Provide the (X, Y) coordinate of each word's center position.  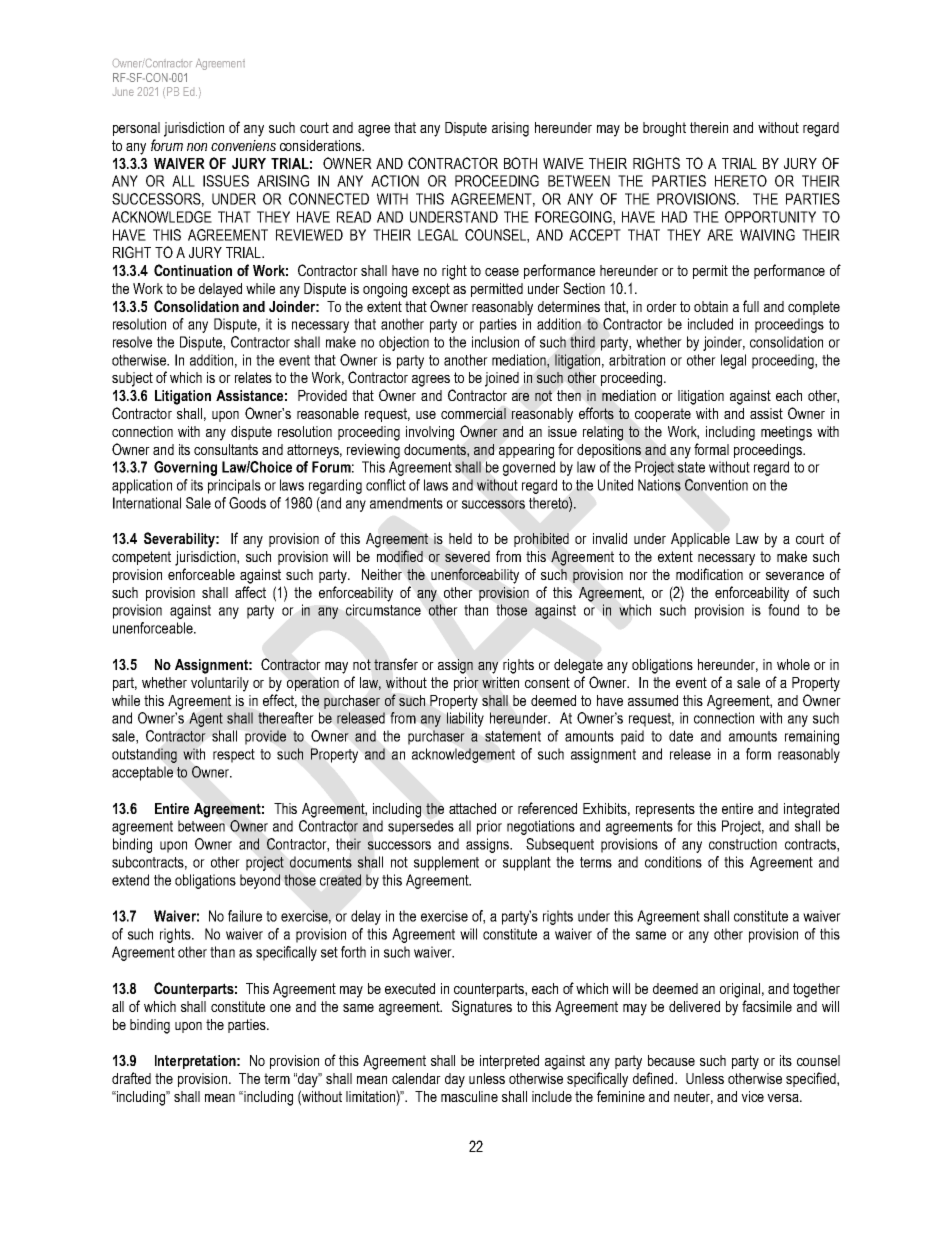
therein (709, 127)
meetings (786, 433)
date (681, 736)
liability (465, 719)
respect (234, 756)
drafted (131, 1078)
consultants (226, 449)
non (197, 147)
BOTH (520, 163)
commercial (473, 413)
